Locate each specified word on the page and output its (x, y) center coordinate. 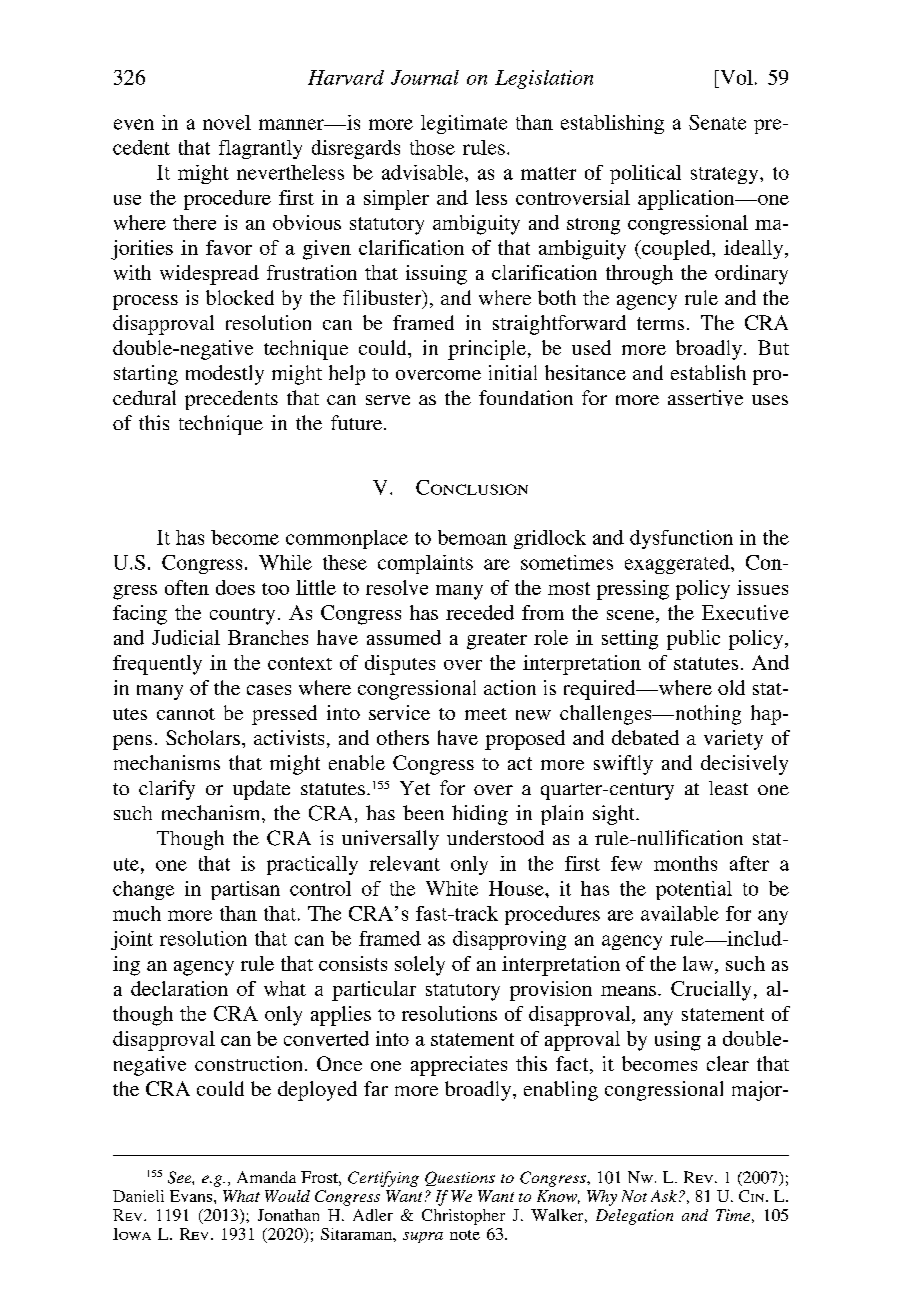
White (452, 888)
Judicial (186, 637)
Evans (192, 1196)
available (680, 913)
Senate (717, 122)
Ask (664, 1196)
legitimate (464, 124)
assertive (705, 398)
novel (227, 122)
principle (487, 350)
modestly (225, 375)
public (693, 640)
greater (497, 641)
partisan (245, 890)
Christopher (463, 1217)
